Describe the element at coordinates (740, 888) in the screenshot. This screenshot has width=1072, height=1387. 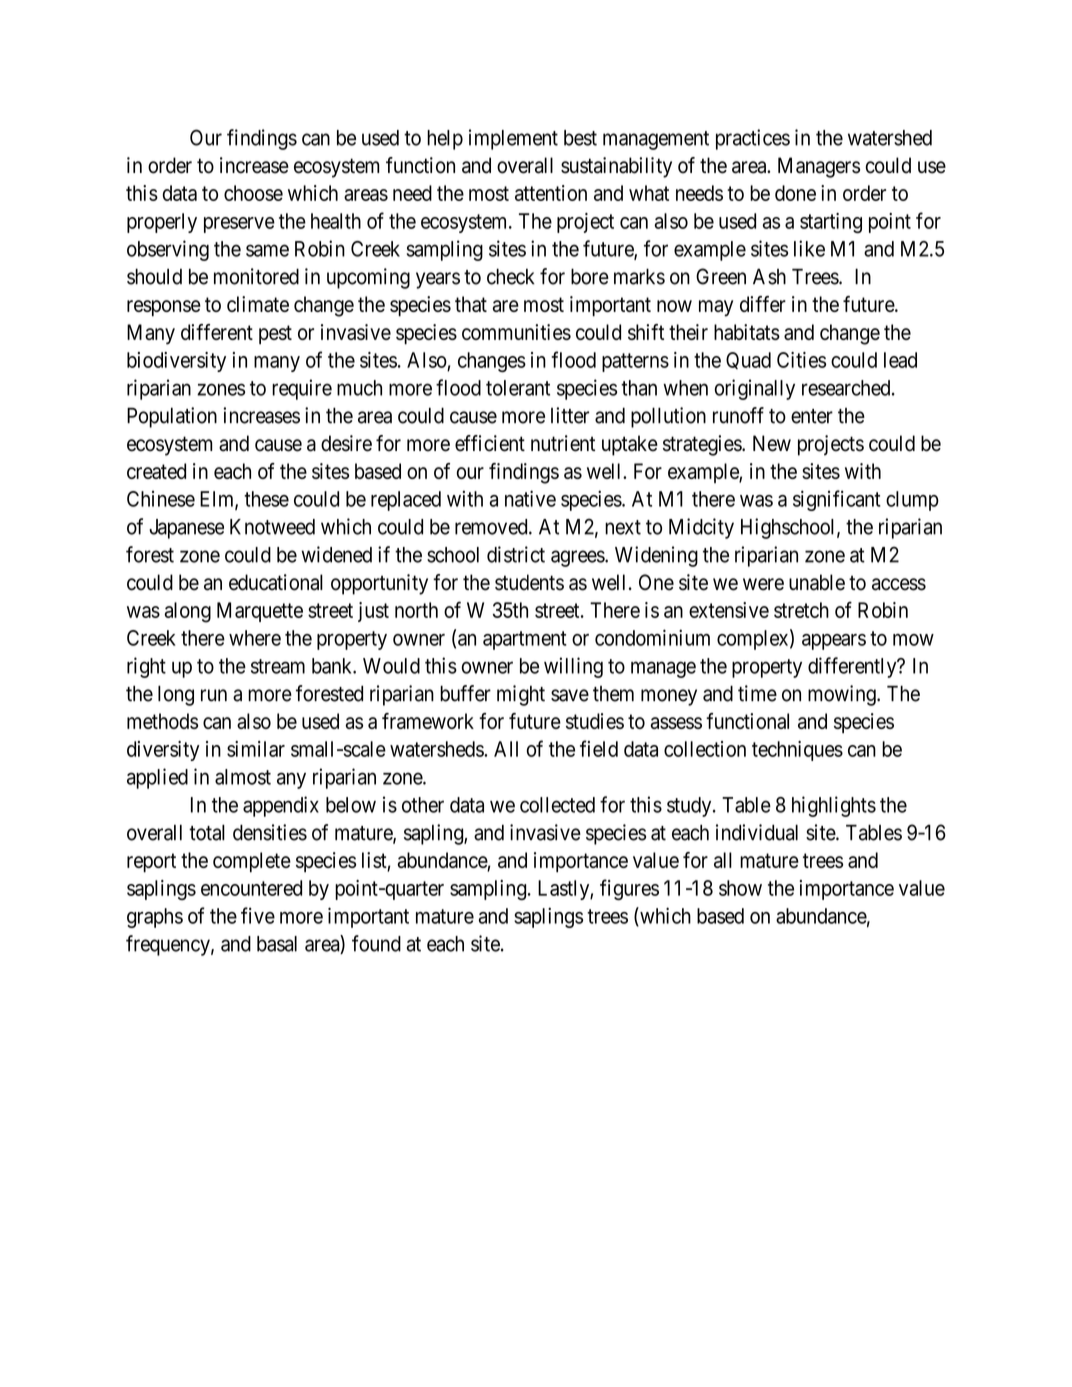
I see `show` at that location.
